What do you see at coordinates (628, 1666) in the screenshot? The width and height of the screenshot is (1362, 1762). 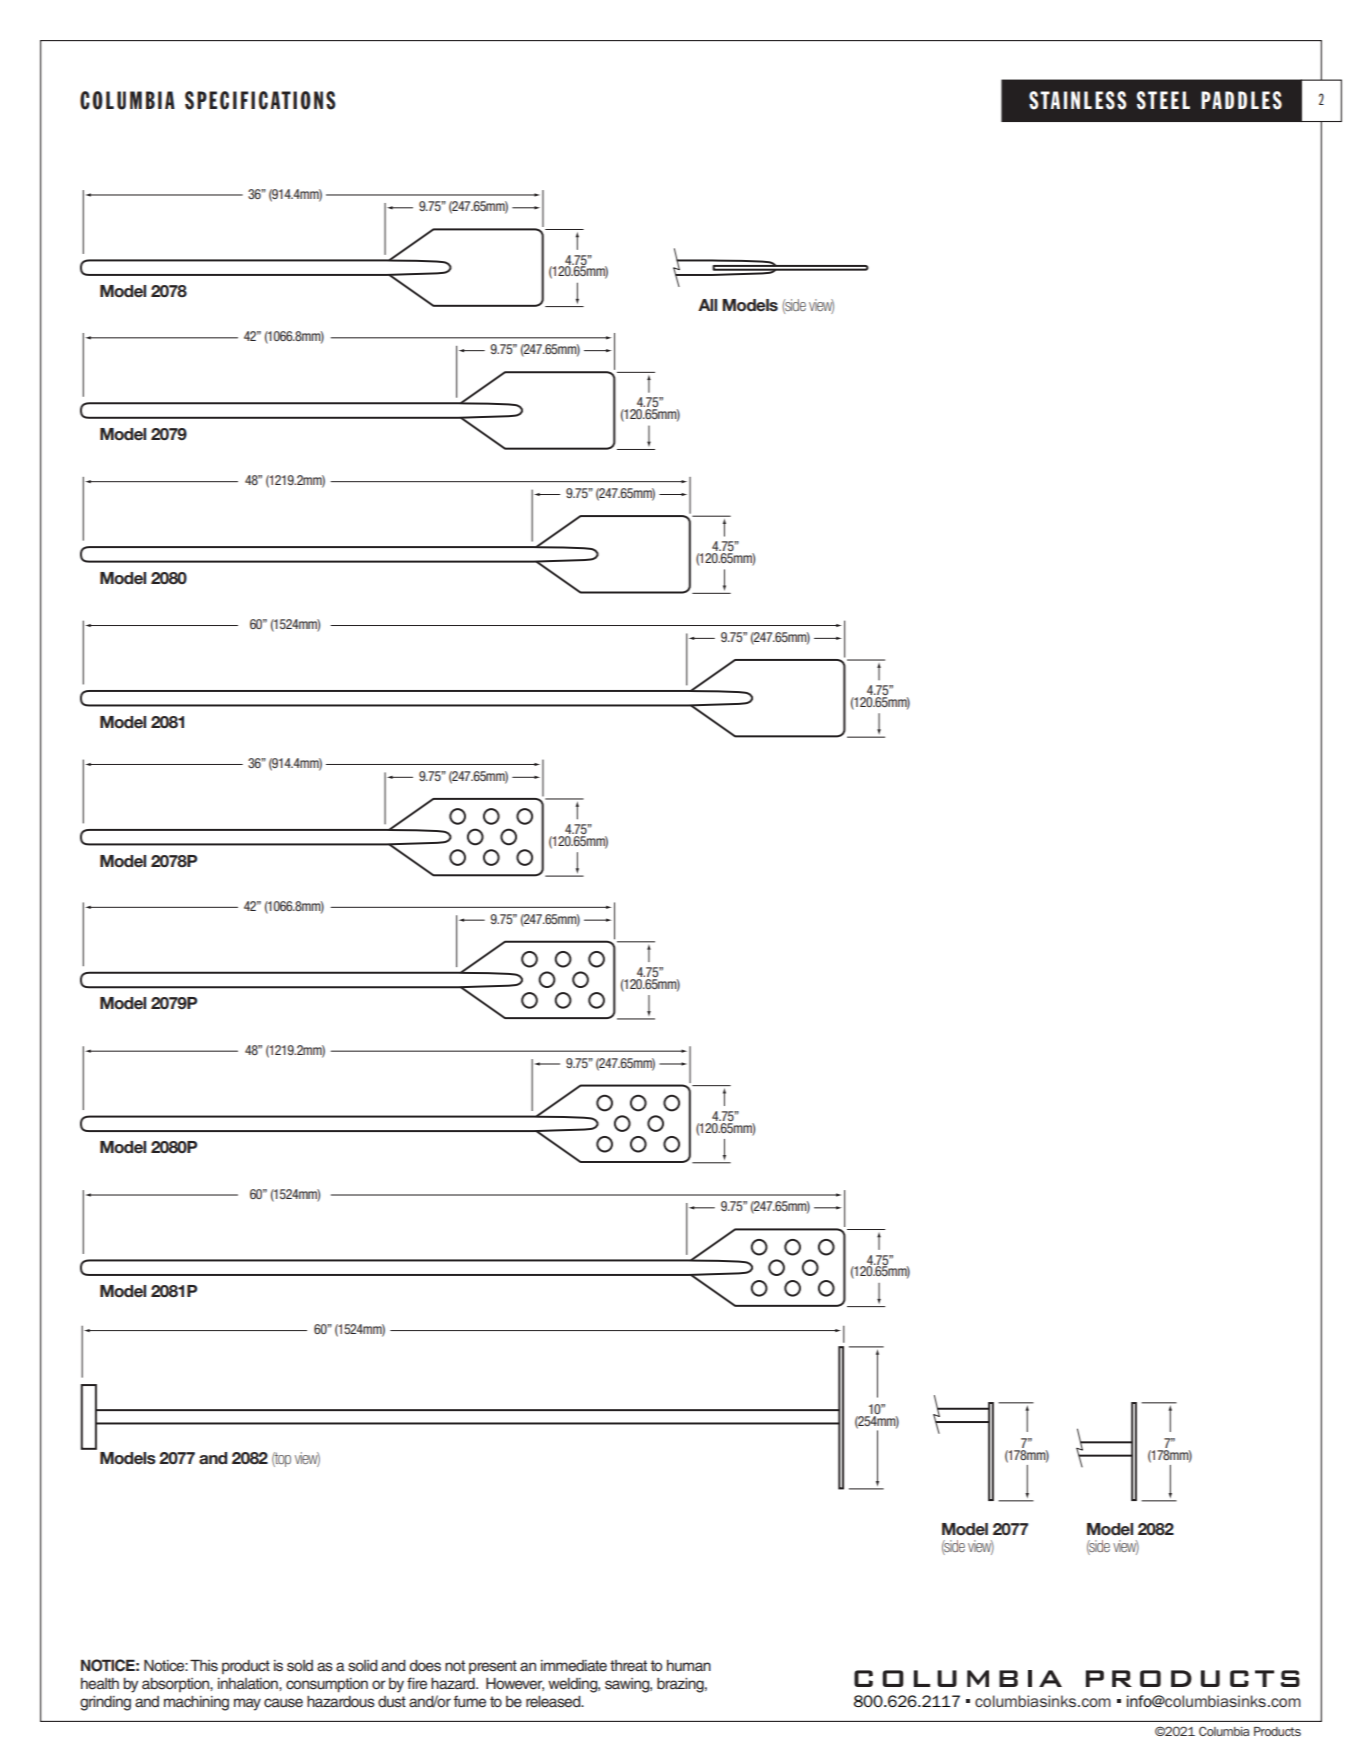 I see `threat` at bounding box center [628, 1666].
